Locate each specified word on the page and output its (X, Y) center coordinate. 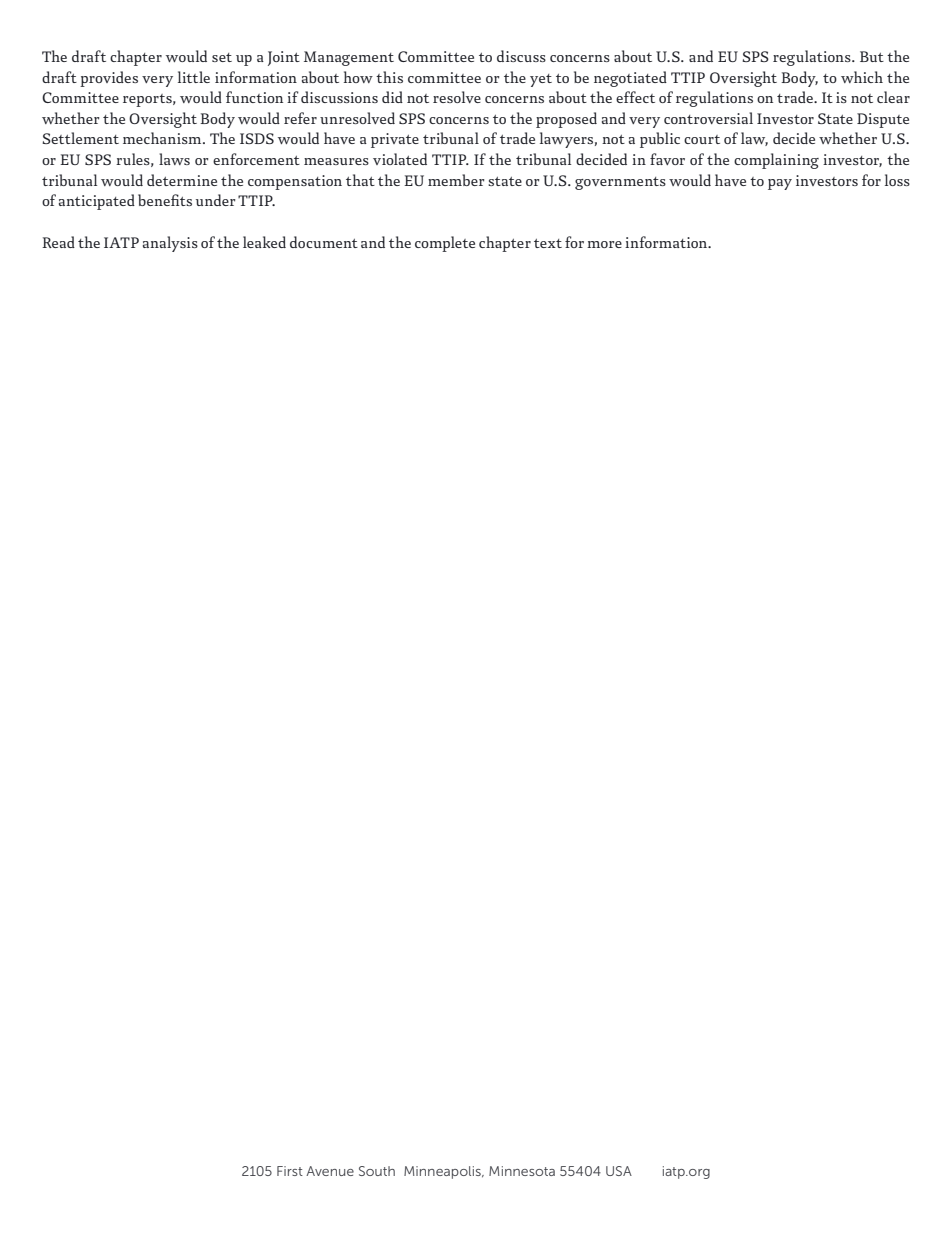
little (194, 77)
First (290, 1171)
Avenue (330, 1171)
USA (619, 1171)
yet (541, 80)
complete (445, 244)
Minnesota (522, 1171)
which (862, 77)
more (604, 244)
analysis (170, 244)
